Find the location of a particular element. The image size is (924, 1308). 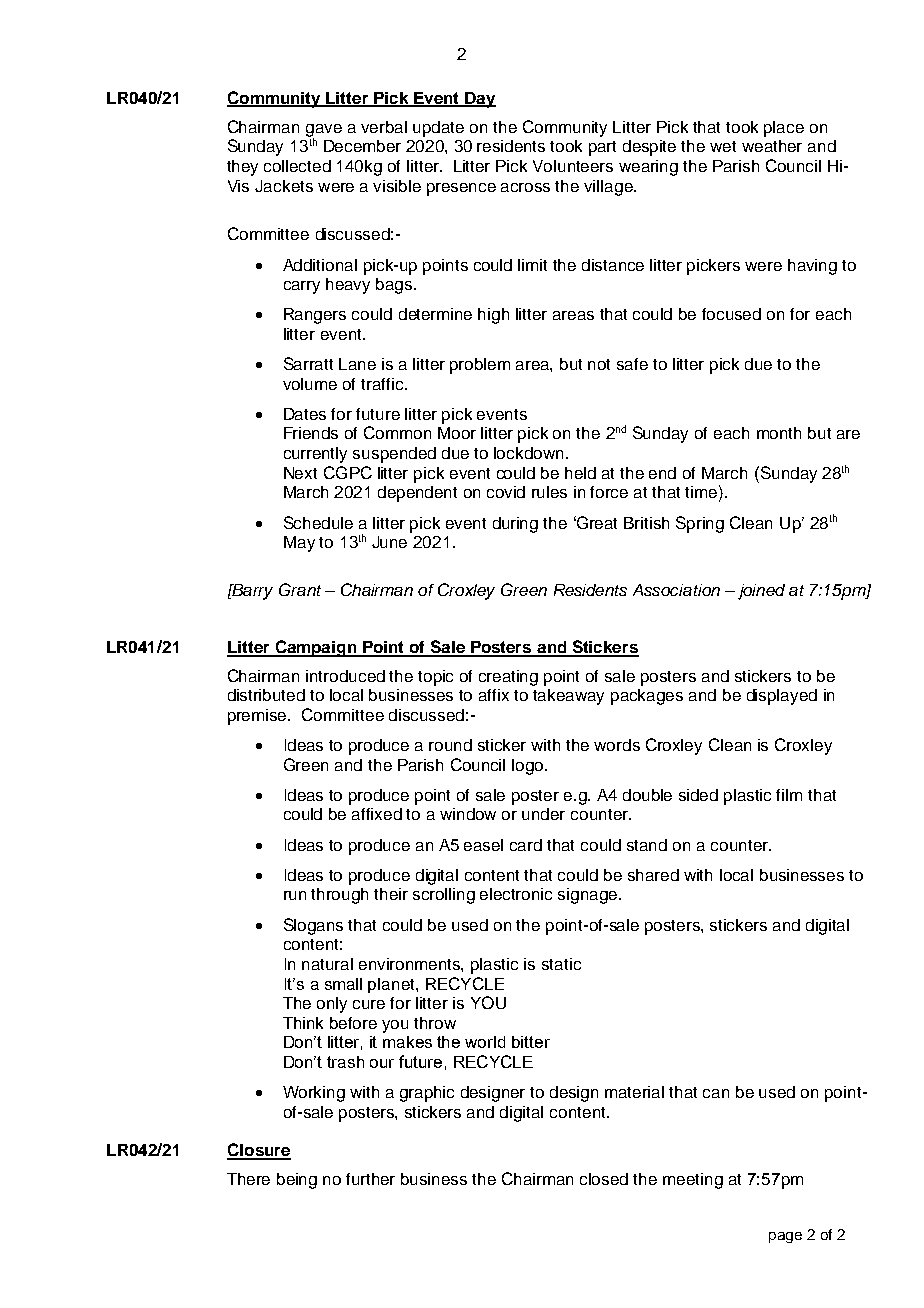

page is located at coordinates (785, 1237).
